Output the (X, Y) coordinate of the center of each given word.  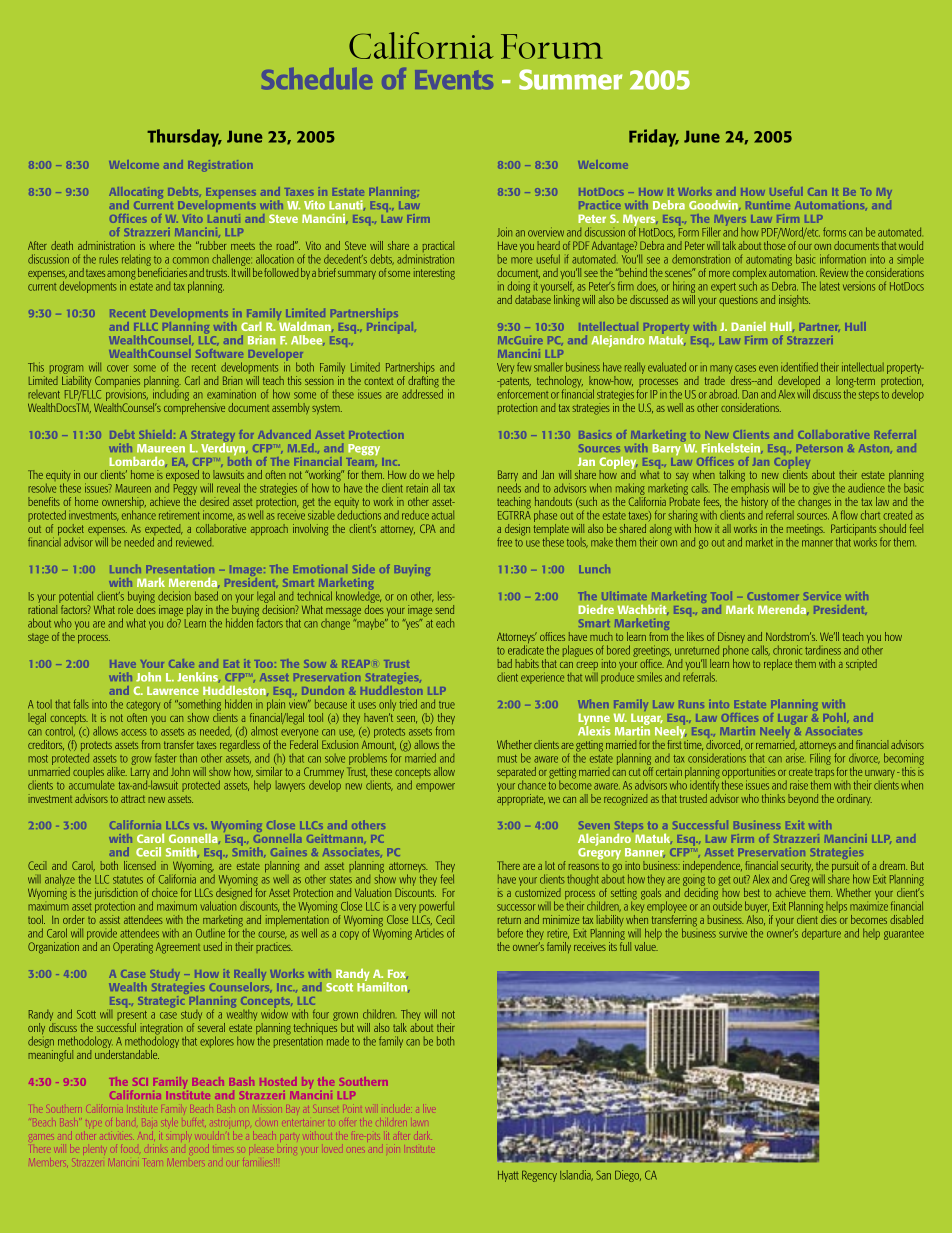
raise (799, 785)
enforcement (522, 394)
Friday (654, 138)
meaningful (50, 1054)
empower (435, 787)
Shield (157, 434)
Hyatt (508, 1176)
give (821, 490)
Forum (552, 46)
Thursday (184, 138)
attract (133, 799)
